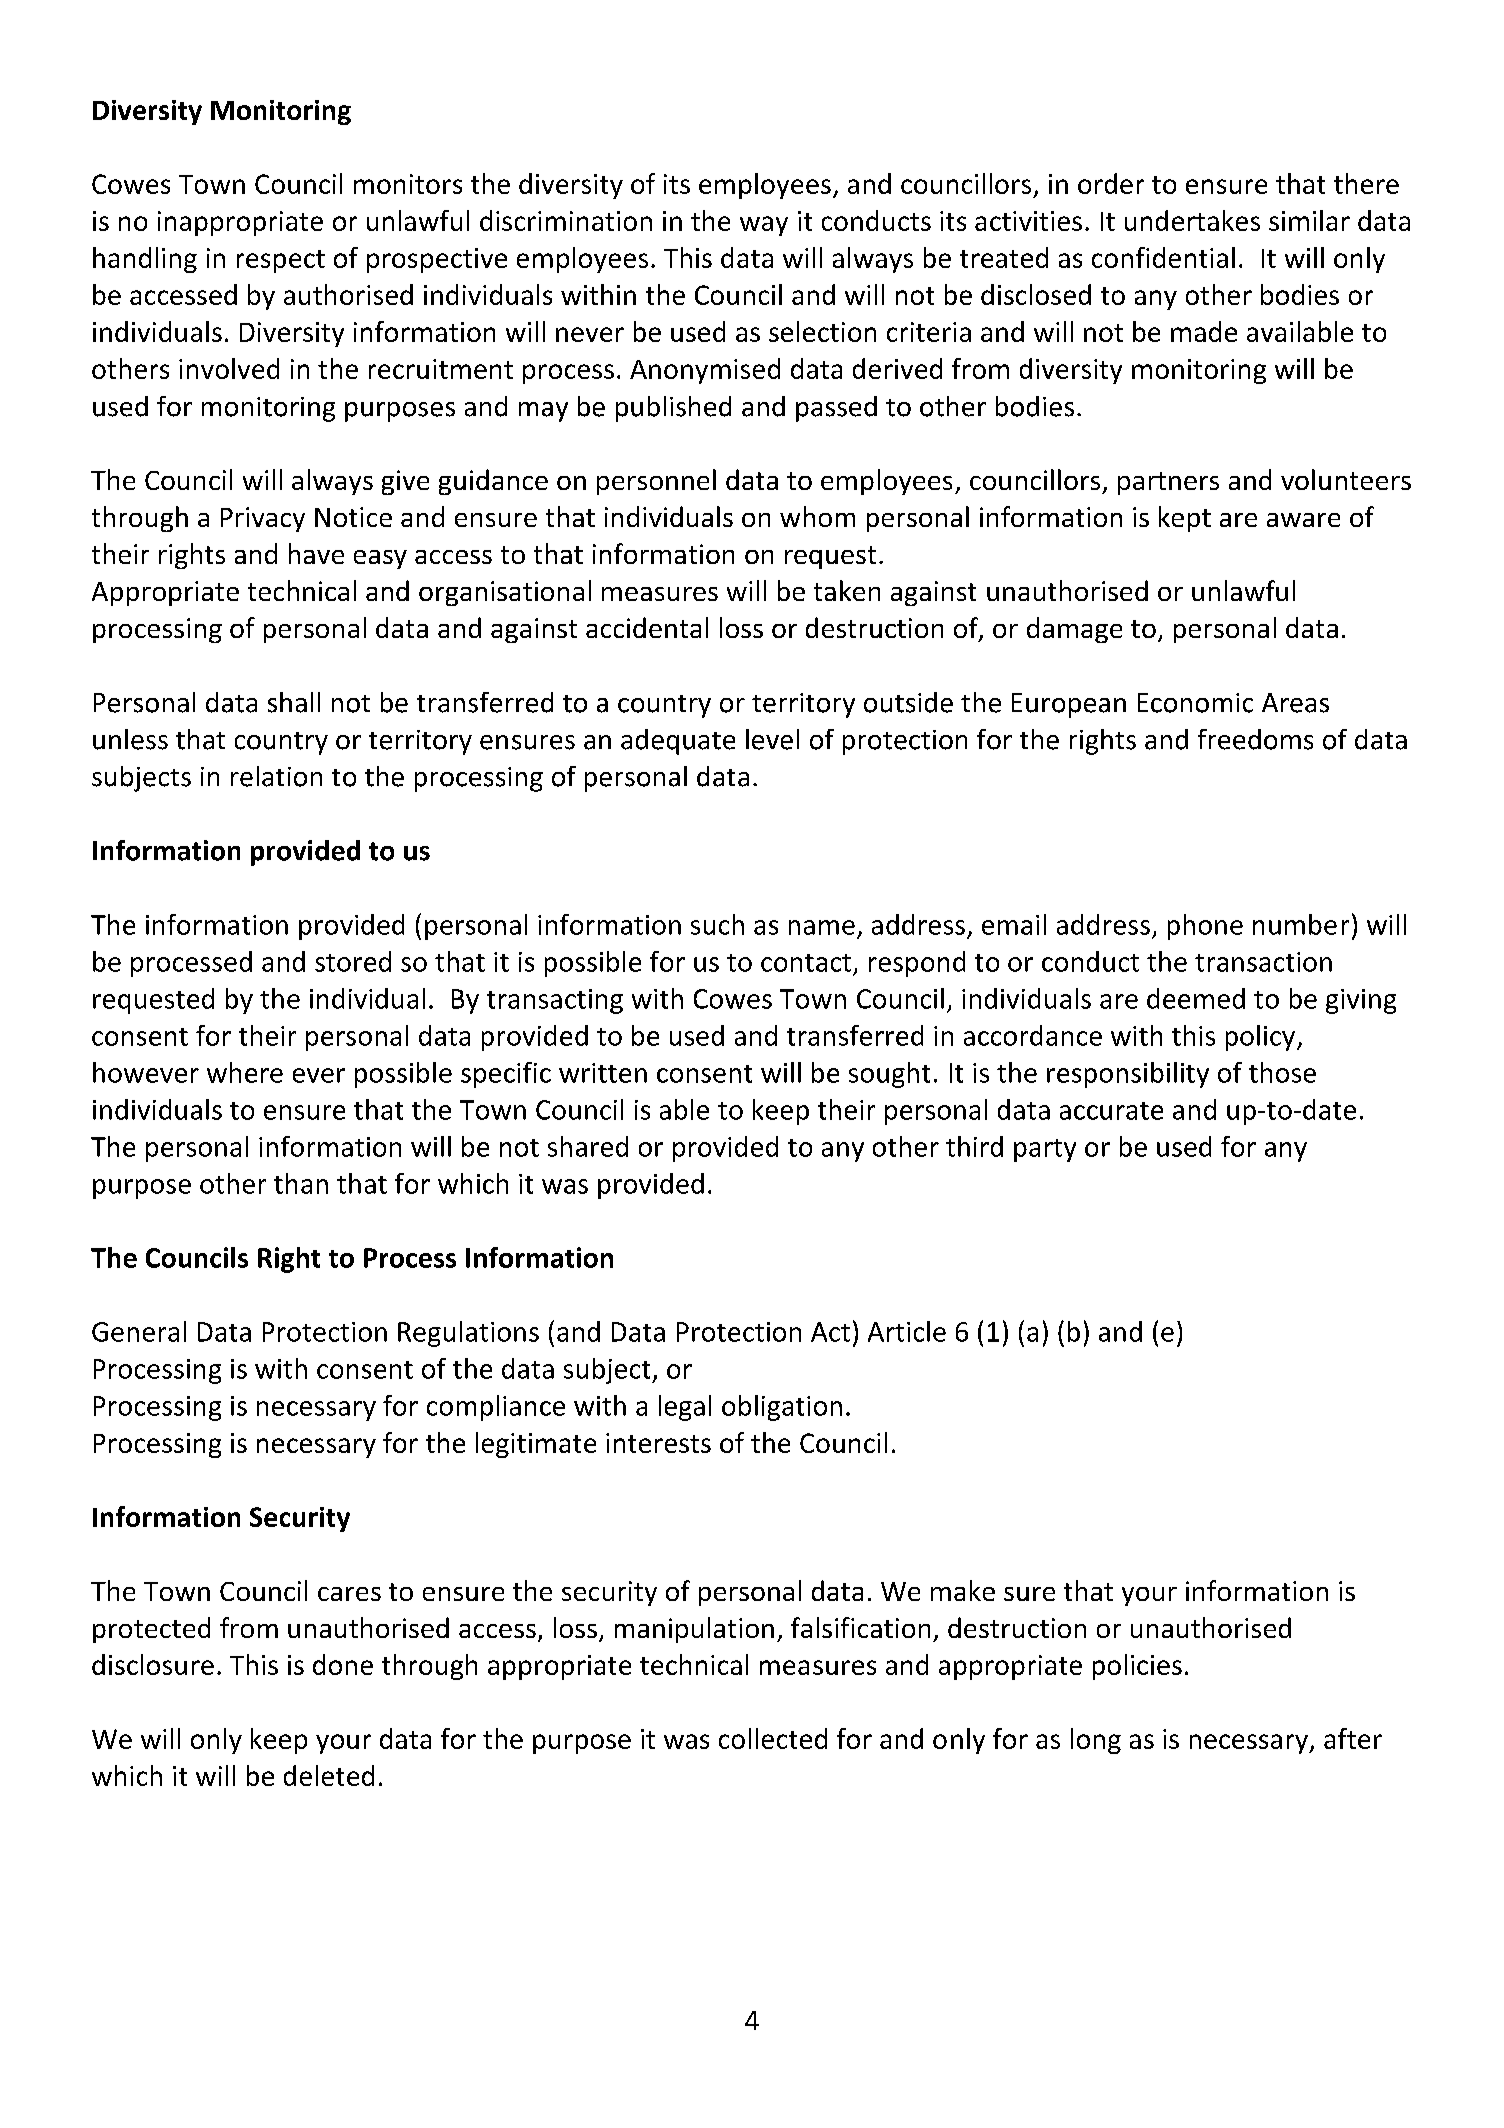 The height and width of the page is (2128, 1504). I want to click on Article, so click(907, 1331).
